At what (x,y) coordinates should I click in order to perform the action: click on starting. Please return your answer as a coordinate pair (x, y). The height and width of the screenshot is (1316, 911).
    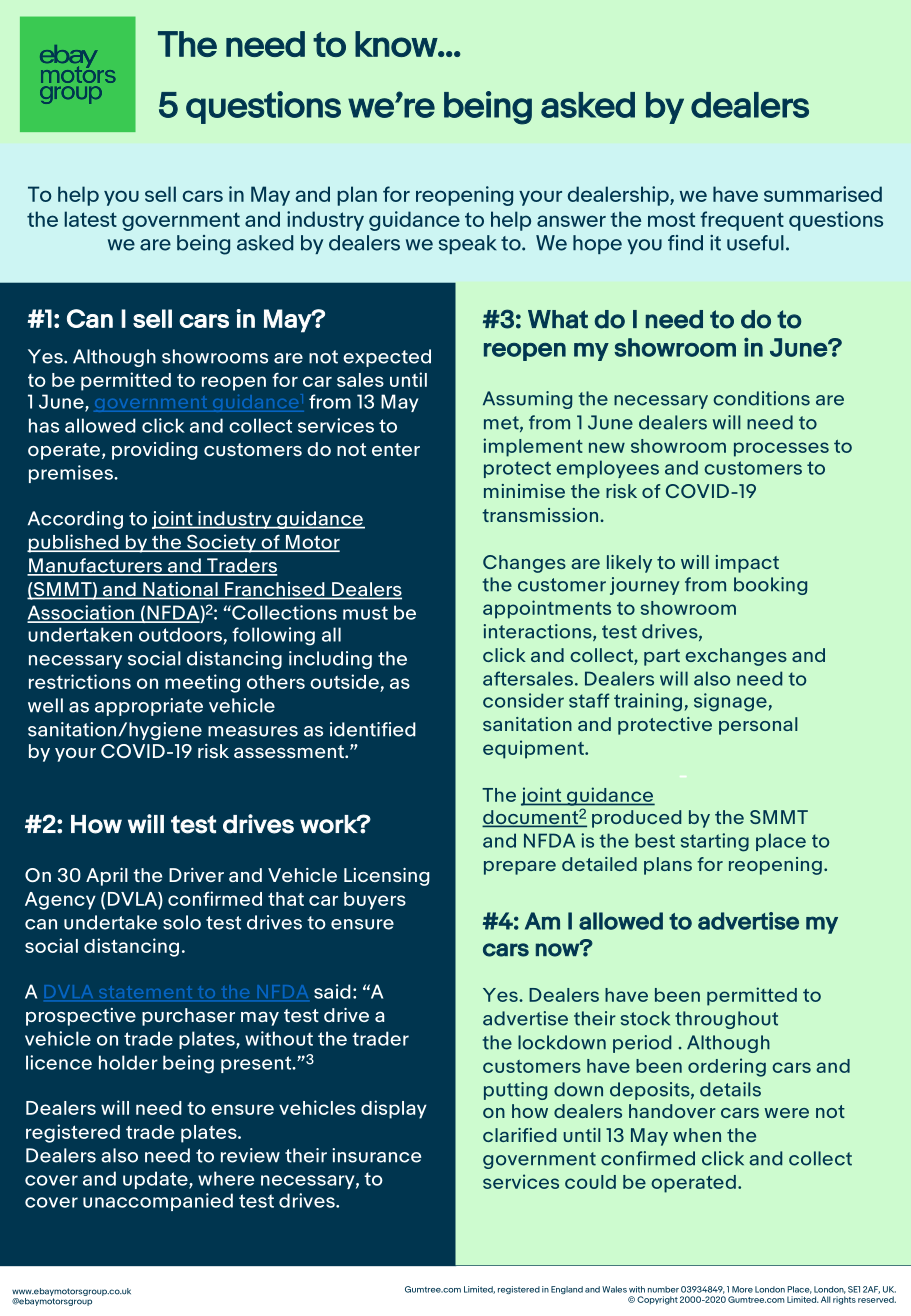
    Looking at the image, I should click on (715, 842).
